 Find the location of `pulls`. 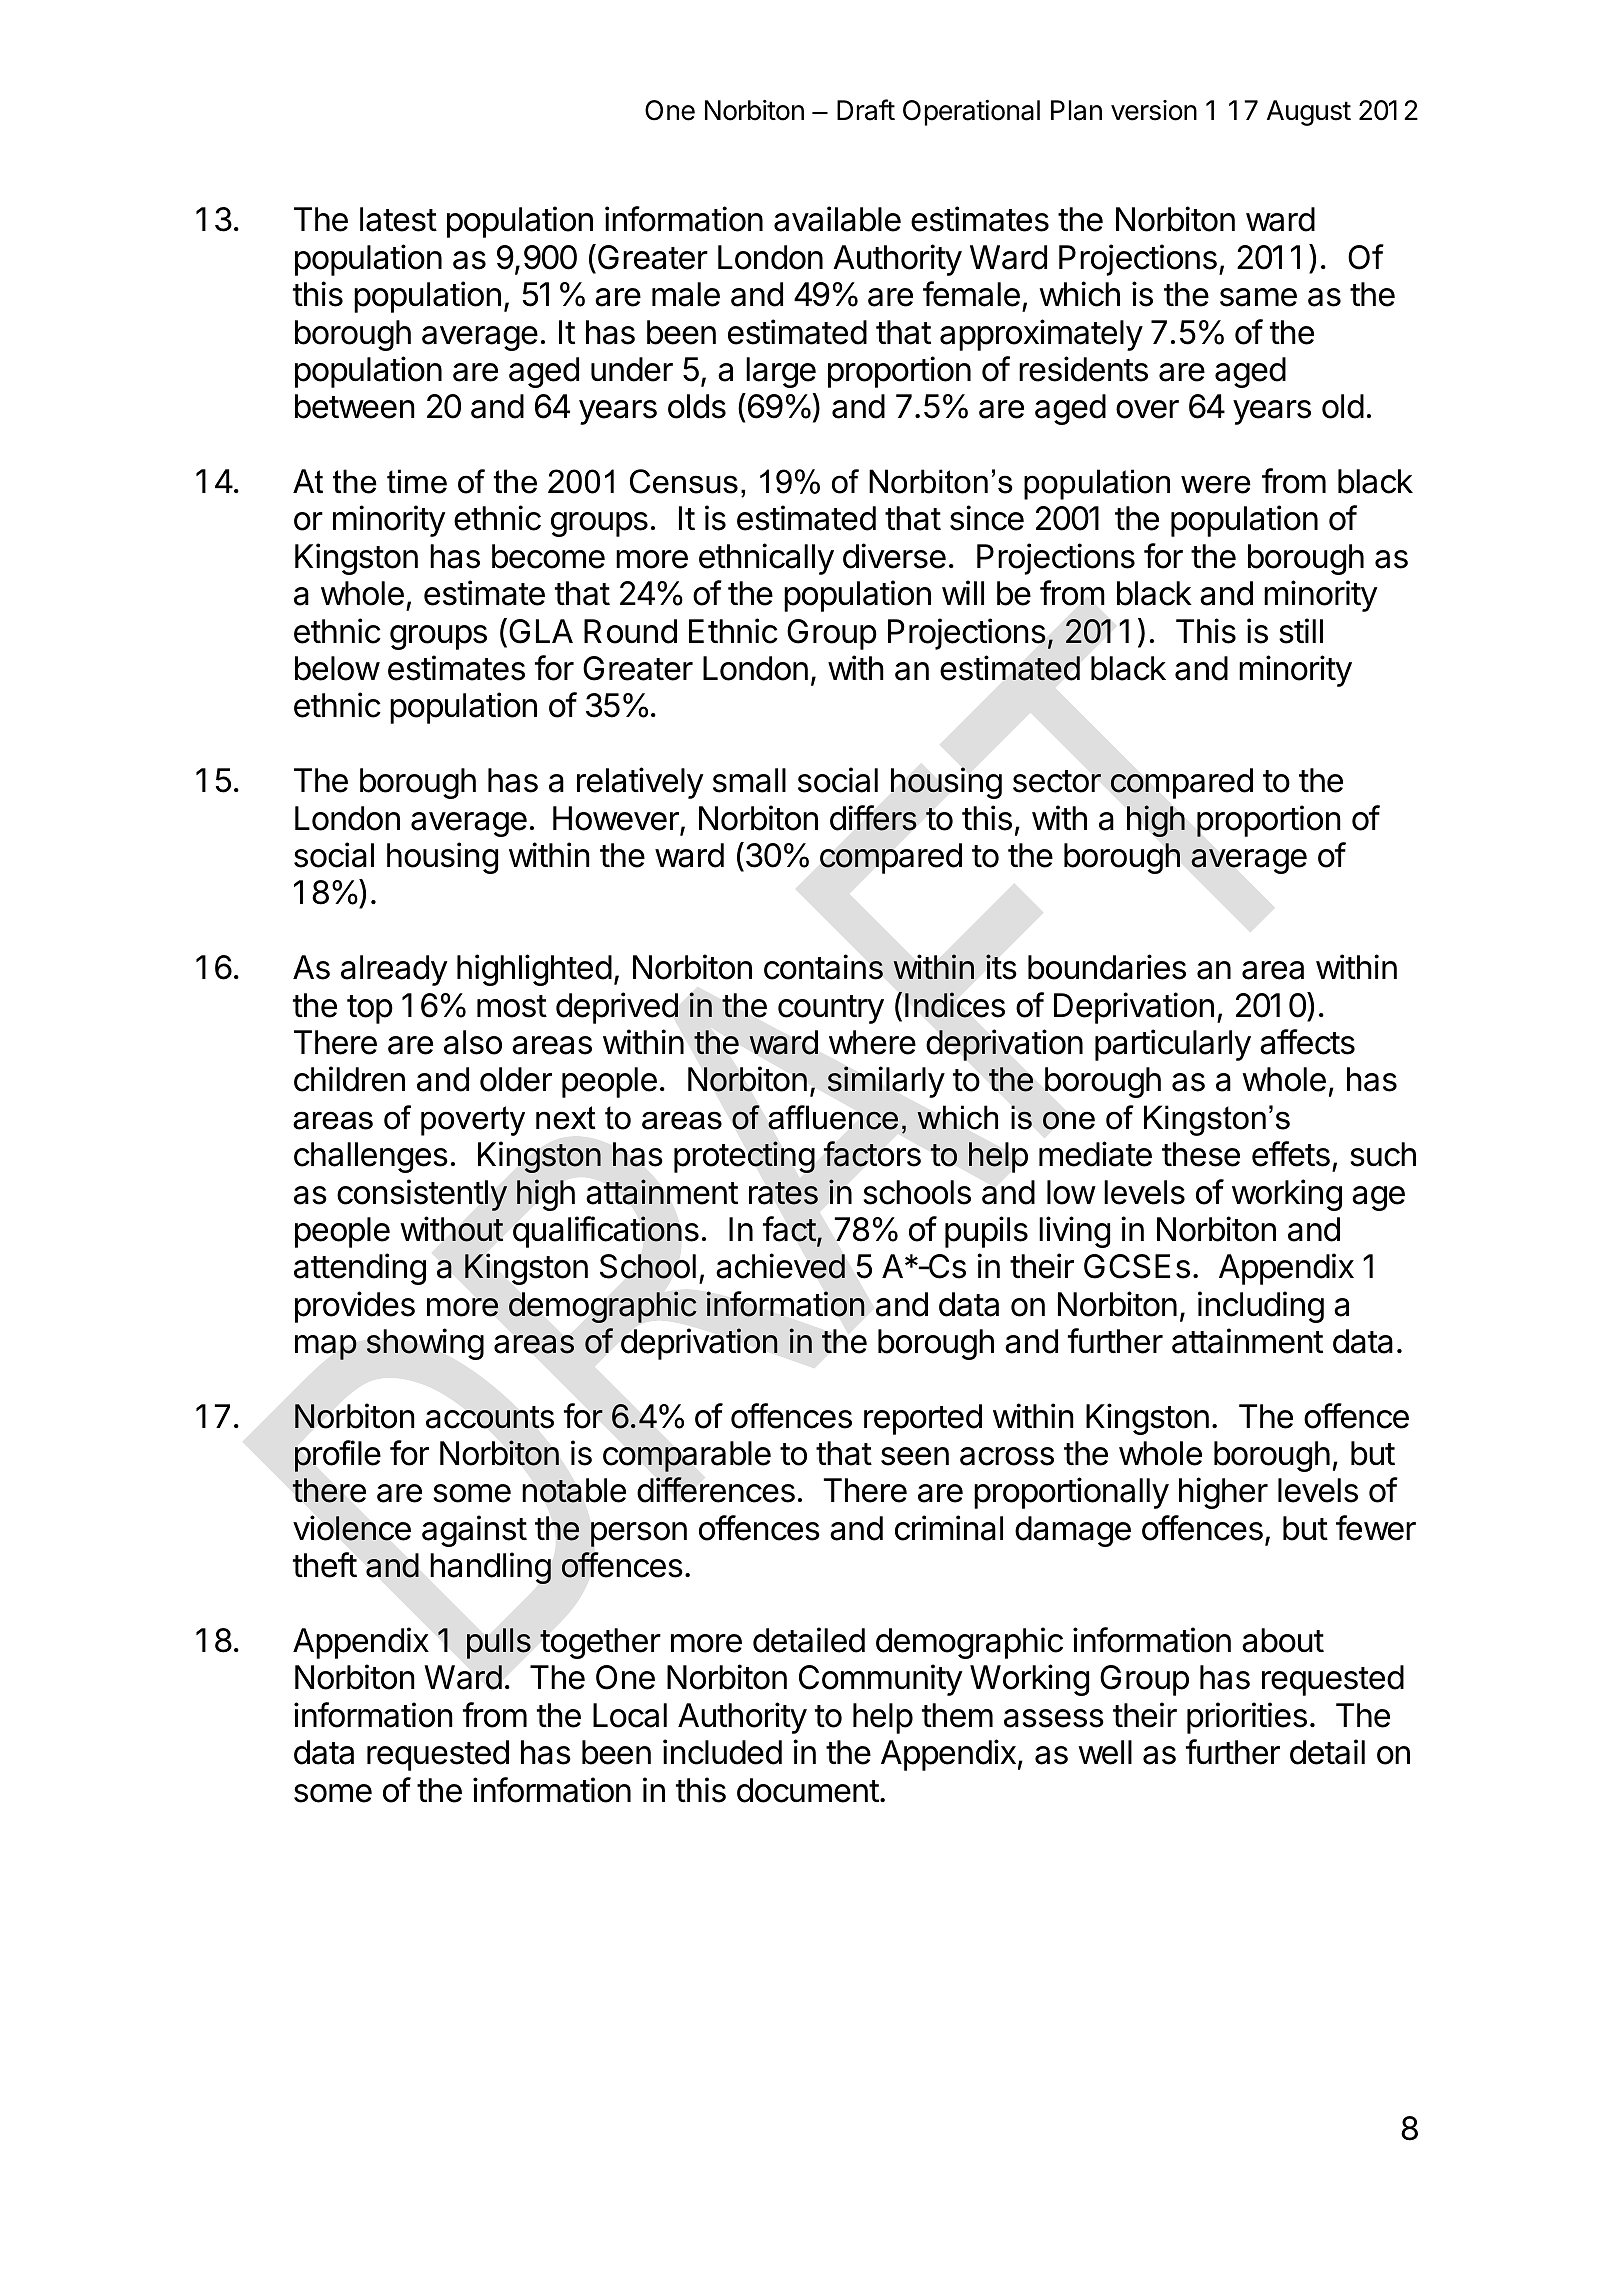

pulls is located at coordinates (499, 1643).
